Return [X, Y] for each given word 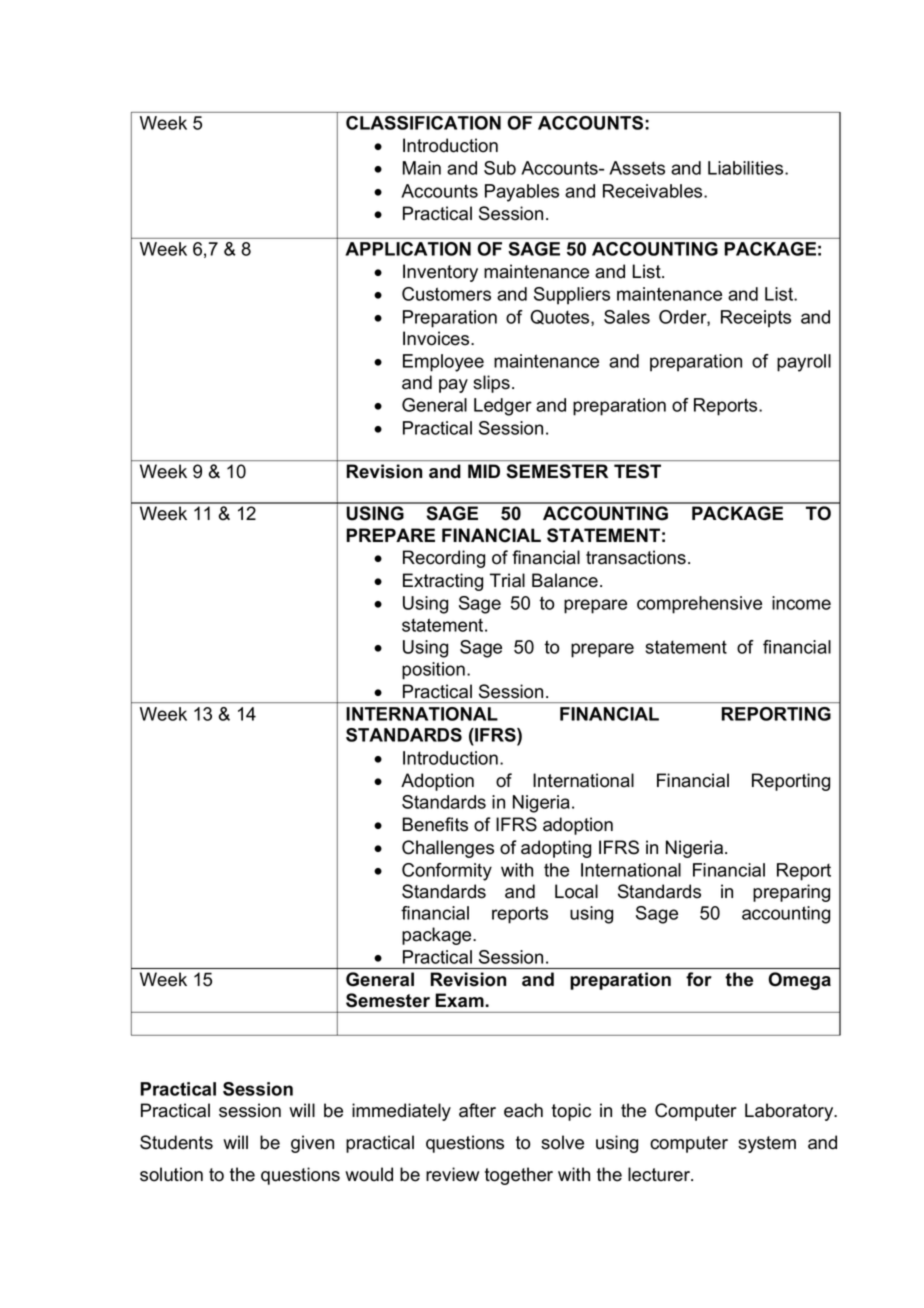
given [312, 1144]
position [433, 671]
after [477, 1110]
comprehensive [699, 605]
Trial [507, 580]
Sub [500, 168]
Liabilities [747, 168]
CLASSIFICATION [423, 123]
